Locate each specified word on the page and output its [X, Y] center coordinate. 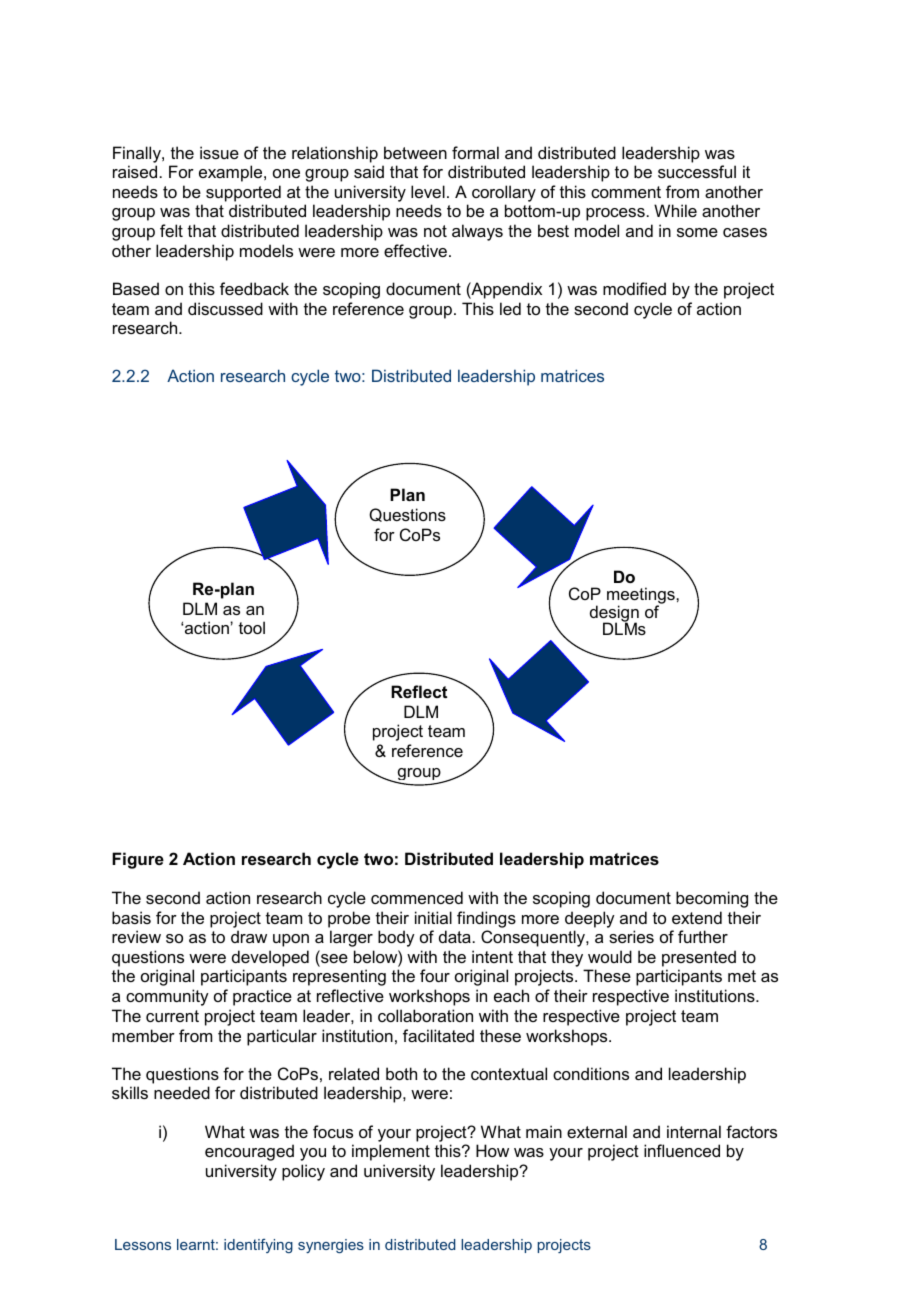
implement [391, 1152]
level [428, 191]
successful [697, 171]
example [232, 173]
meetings [642, 597]
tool [252, 627]
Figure [138, 860]
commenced [417, 897]
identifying [258, 1246]
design [614, 614]
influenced [682, 1150]
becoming [712, 899]
